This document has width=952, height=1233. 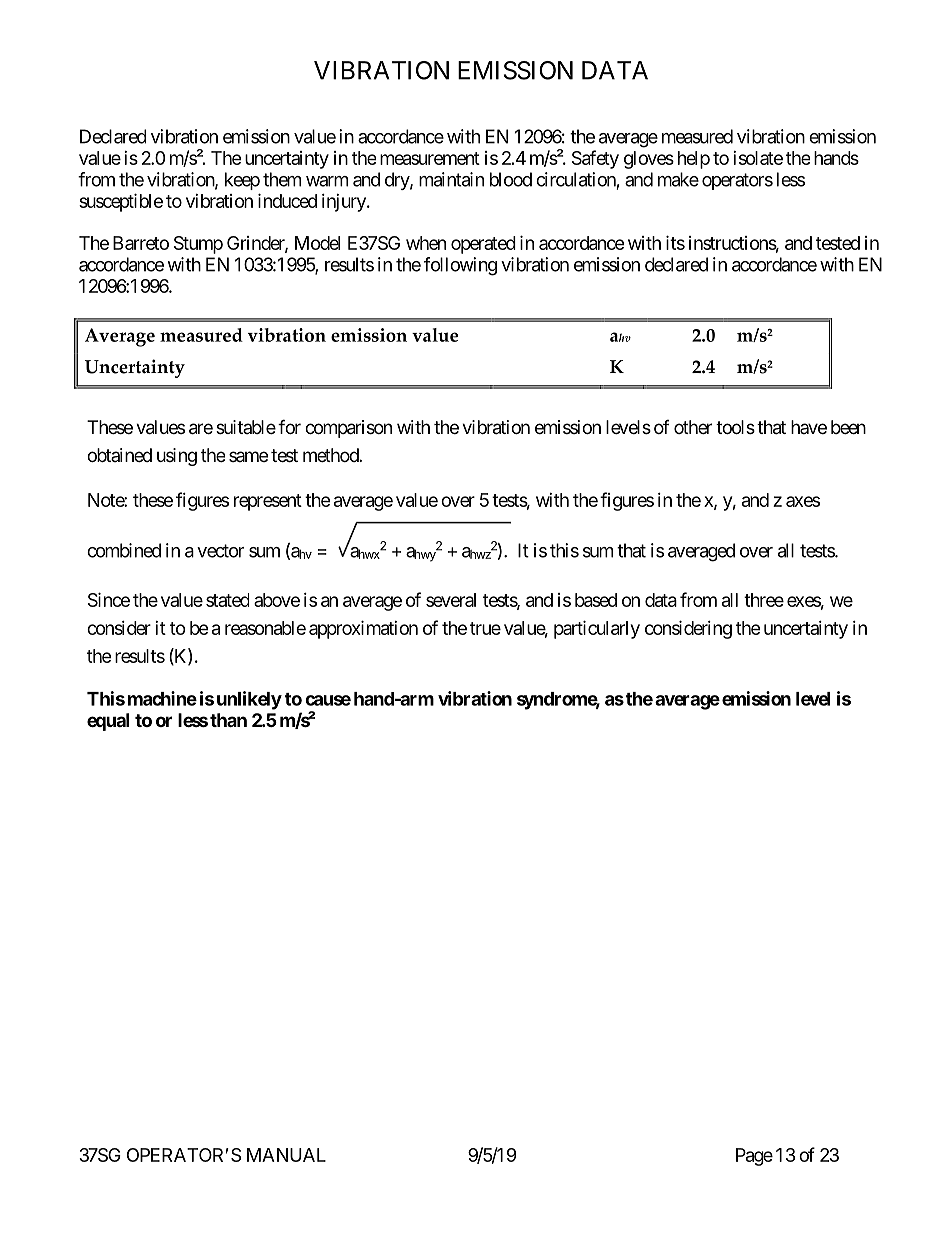 What do you see at coordinates (451, 179) in the document?
I see `maintain` at bounding box center [451, 179].
